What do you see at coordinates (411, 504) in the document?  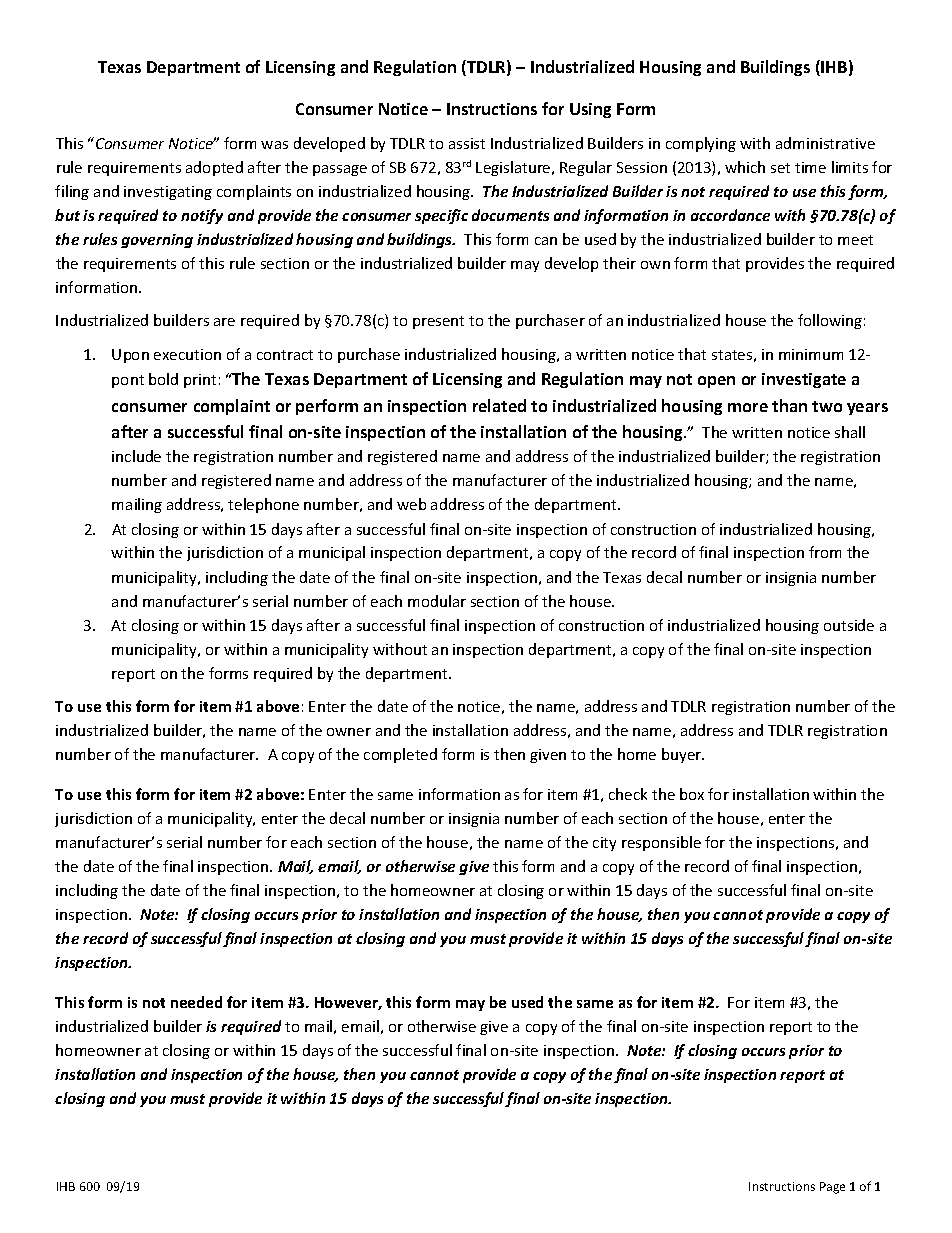 I see `web` at bounding box center [411, 504].
